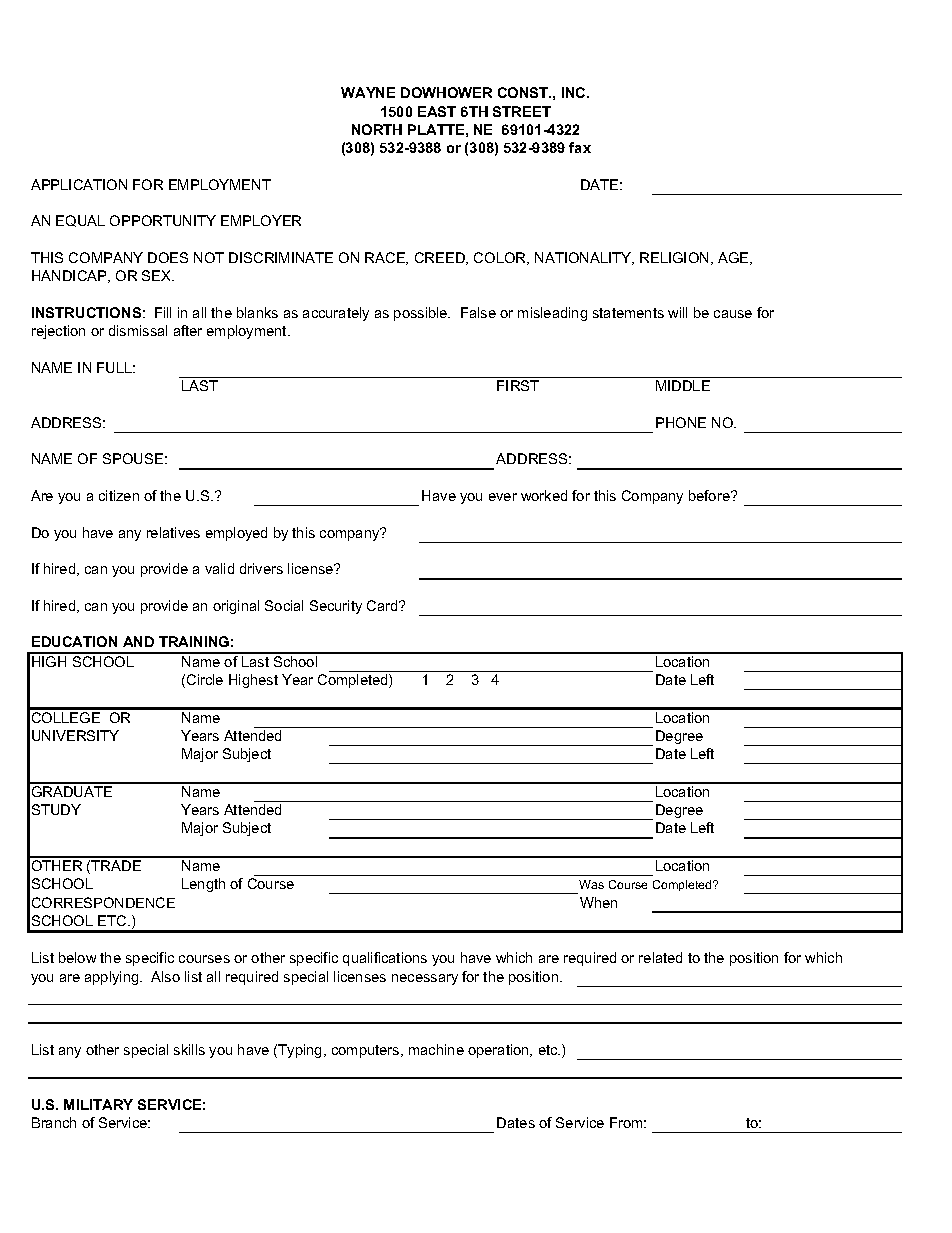  I want to click on APPLICATION, so click(79, 184).
